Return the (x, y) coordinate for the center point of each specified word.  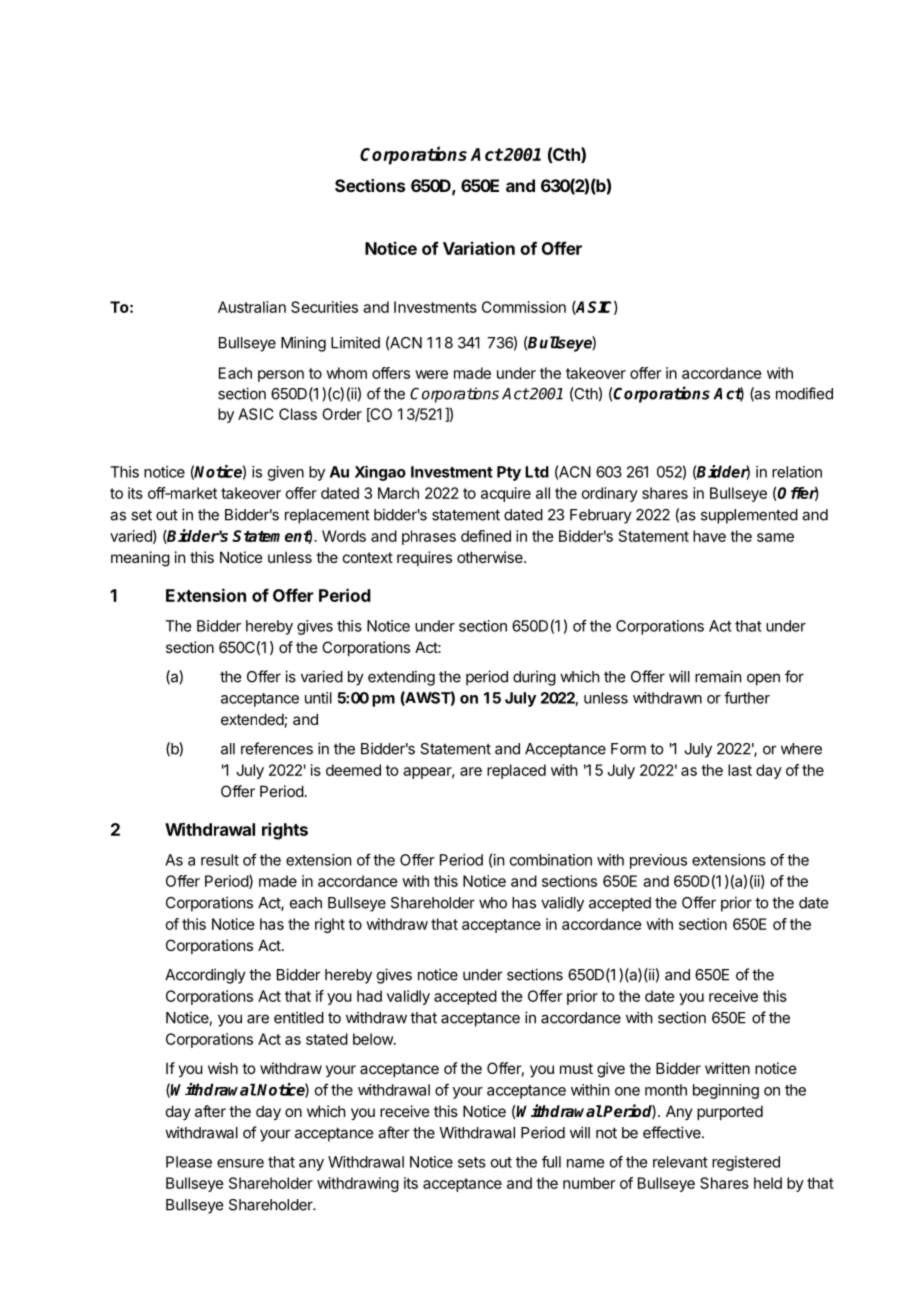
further (747, 697)
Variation (479, 248)
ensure (240, 1163)
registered (746, 1163)
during (534, 678)
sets (472, 1162)
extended (252, 719)
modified (804, 393)
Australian (252, 307)
